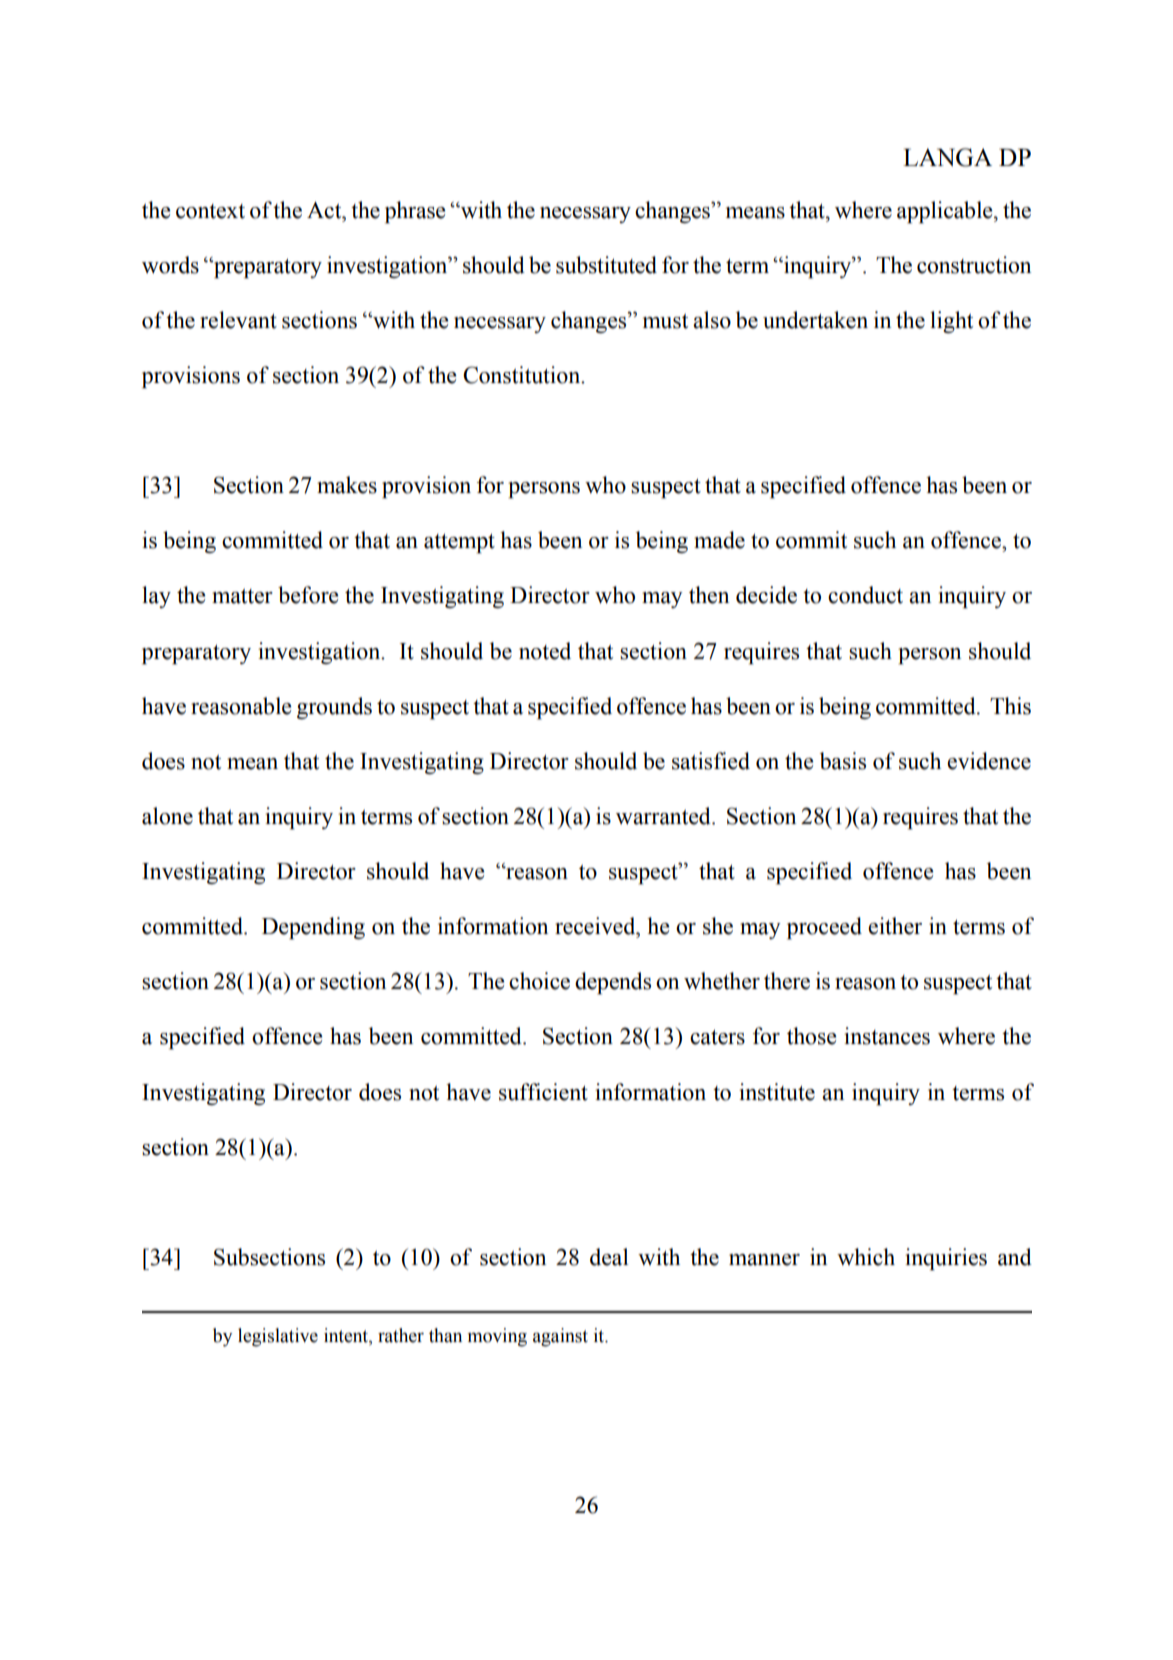  What do you see at coordinates (664, 816) in the image?
I see `warranted` at bounding box center [664, 816].
